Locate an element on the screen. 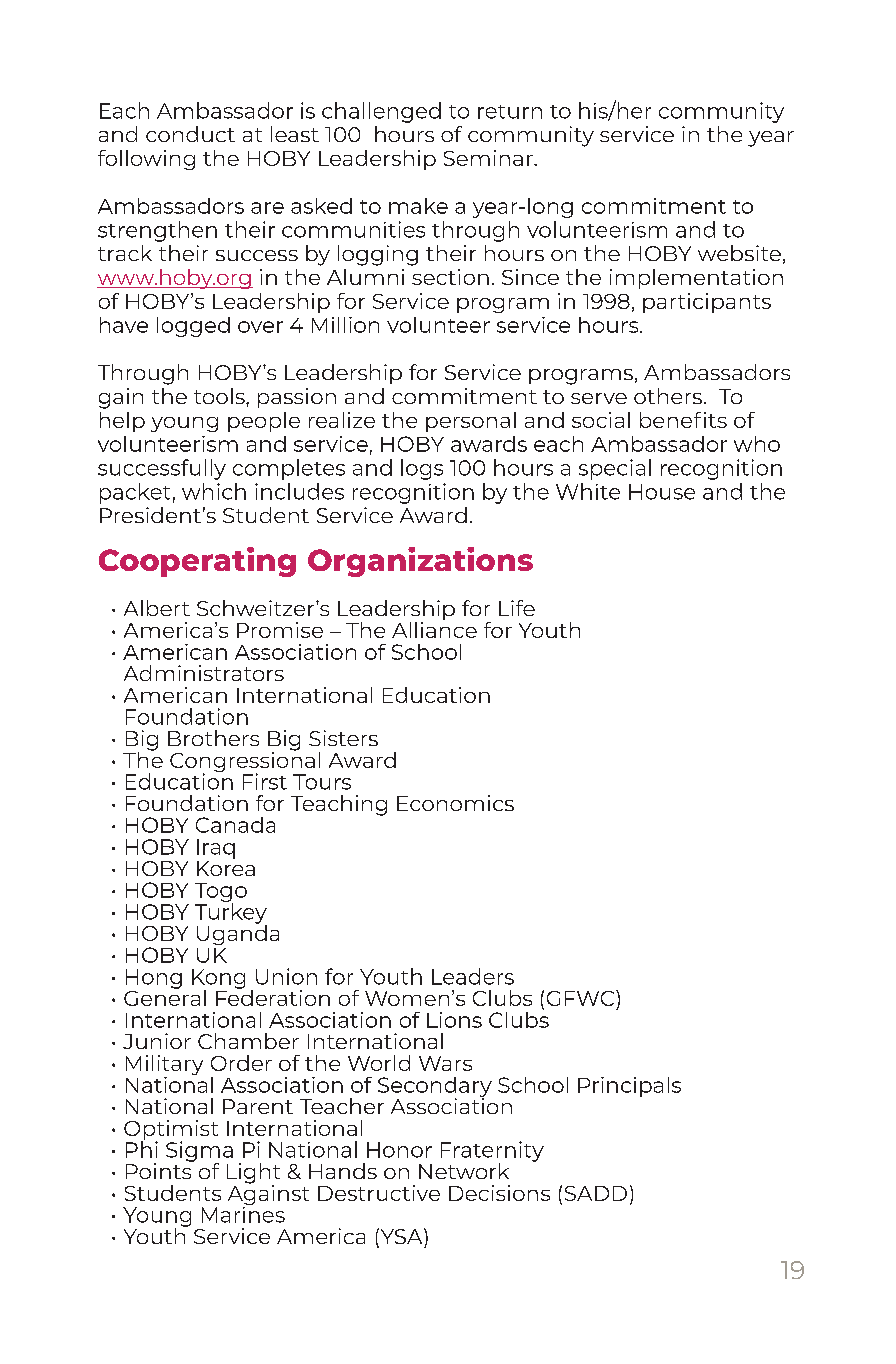 The image size is (896, 1364). Principals is located at coordinates (629, 1087).
